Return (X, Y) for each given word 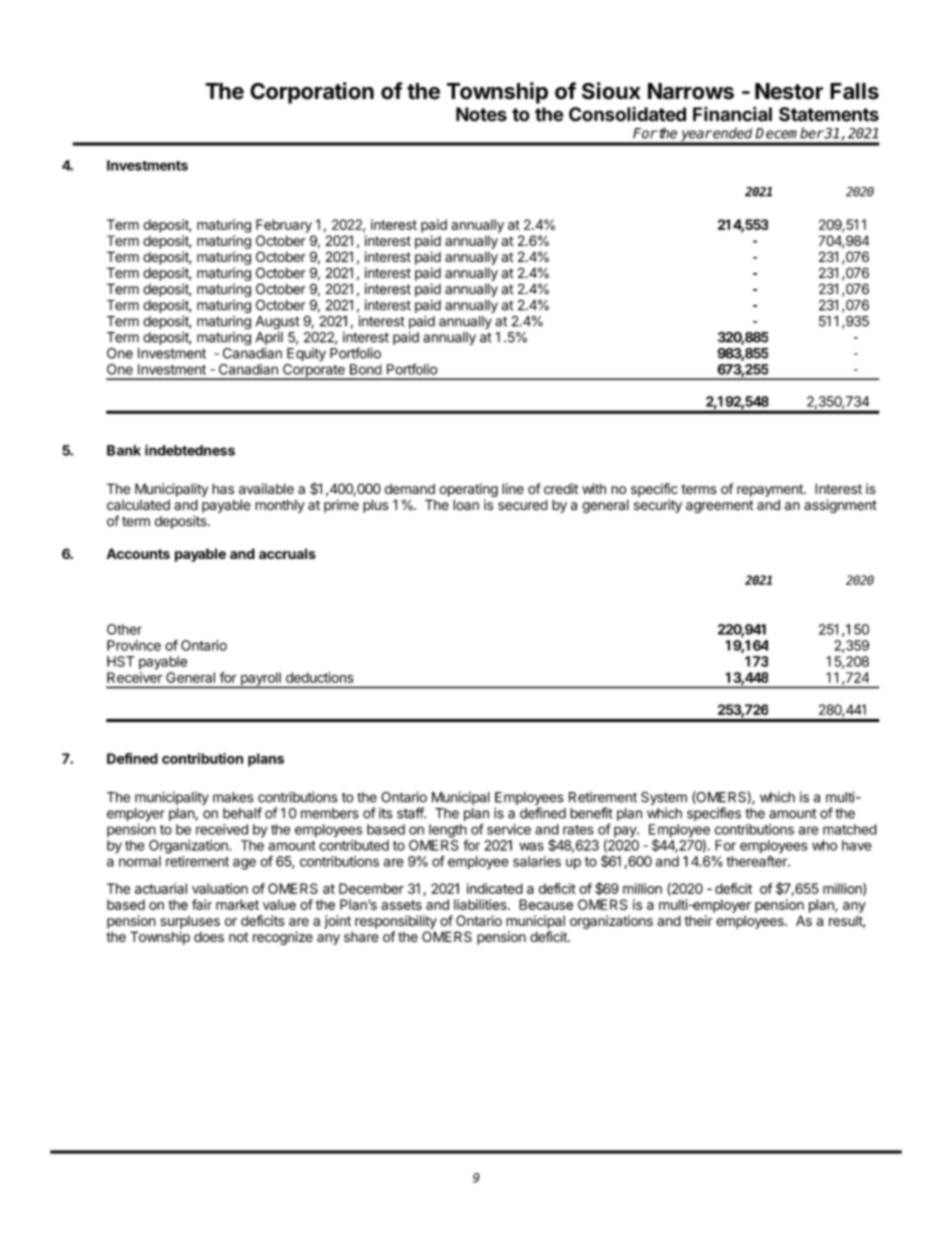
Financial (732, 114)
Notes (481, 114)
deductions (320, 677)
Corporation (312, 93)
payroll (260, 680)
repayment (771, 490)
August (278, 322)
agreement (719, 506)
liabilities (481, 904)
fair (202, 904)
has (223, 488)
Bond (366, 369)
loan (466, 504)
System (664, 798)
